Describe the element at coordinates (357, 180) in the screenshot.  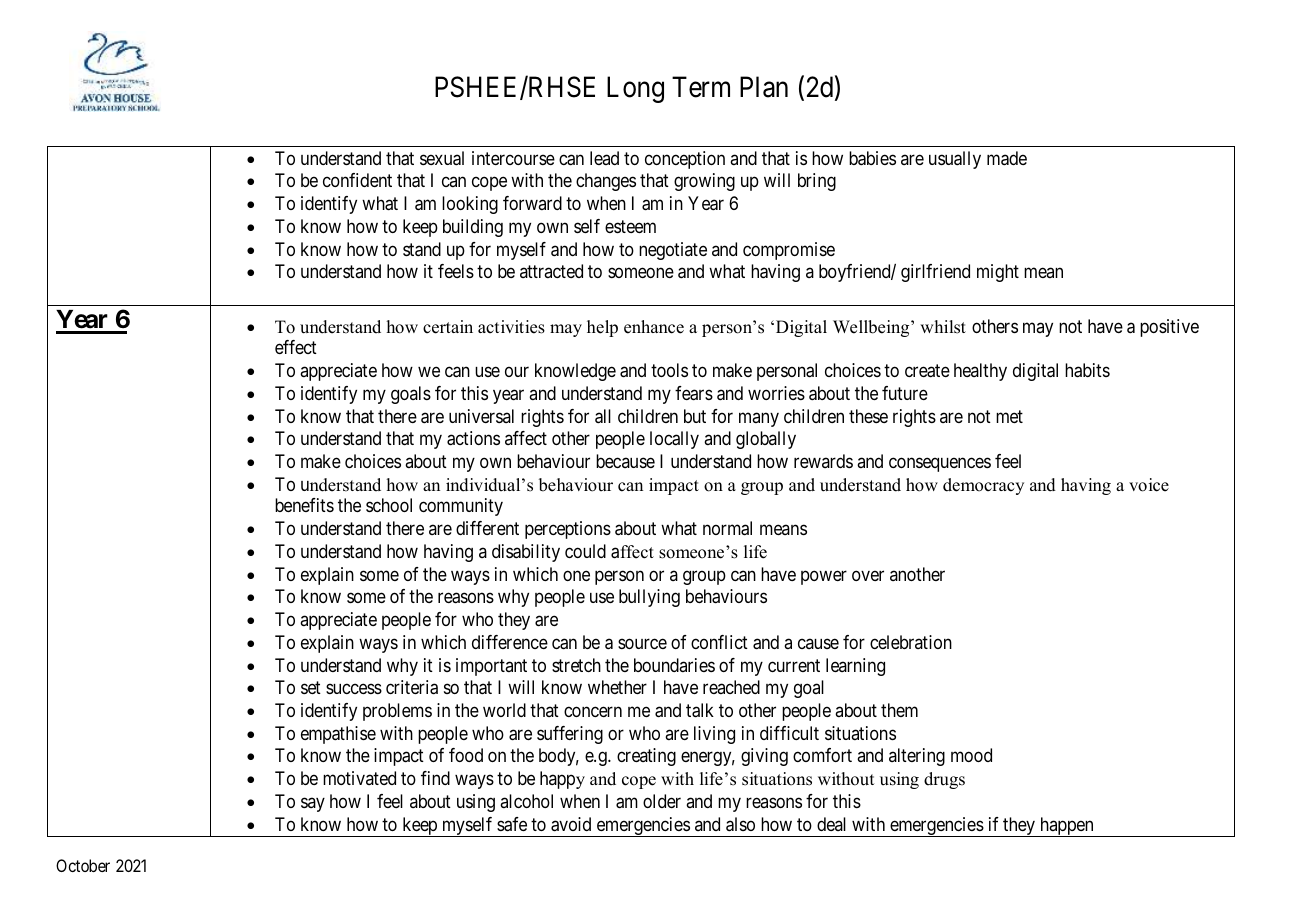
I see `confident` at that location.
